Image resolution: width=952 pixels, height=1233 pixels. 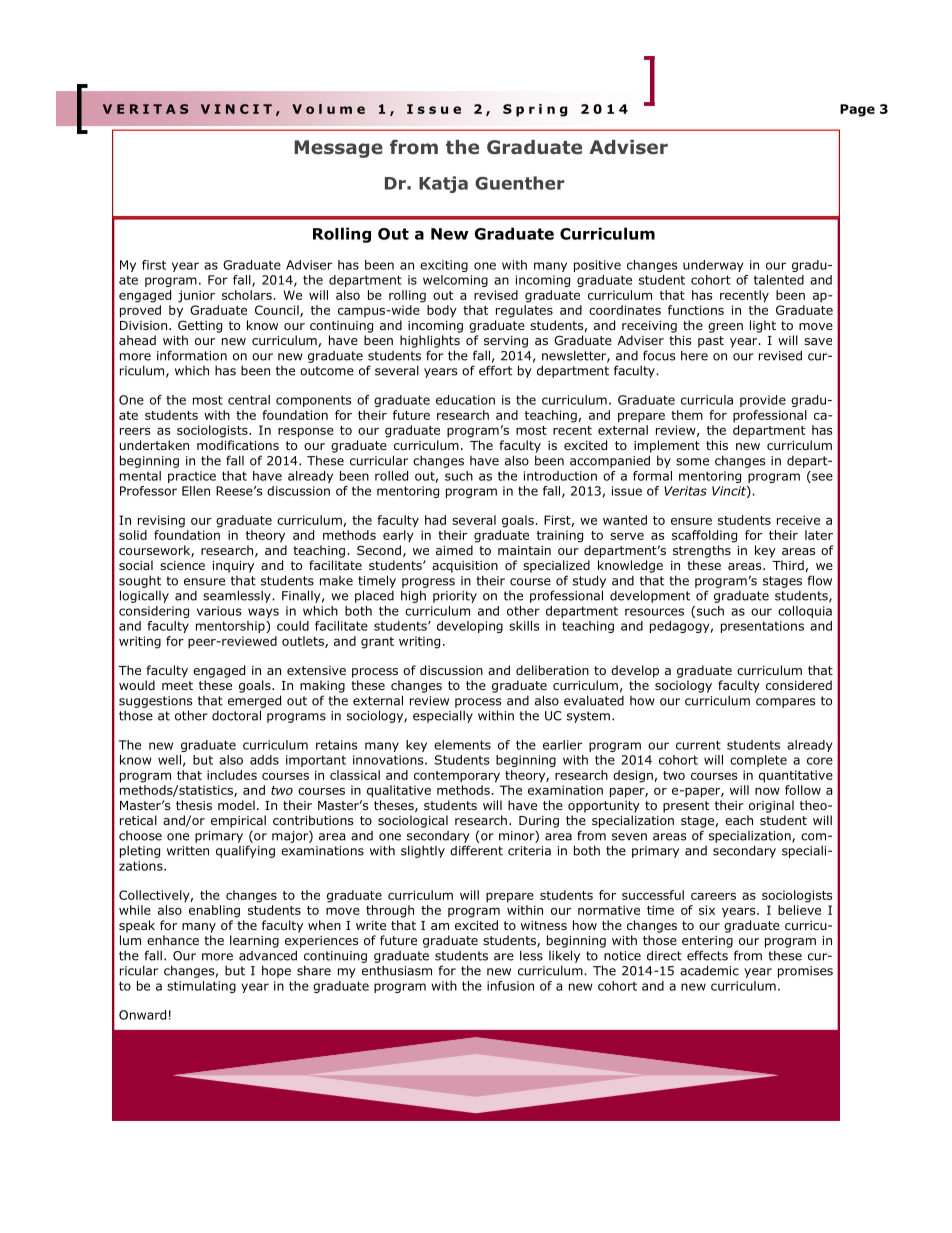 I want to click on infusion, so click(x=510, y=986).
